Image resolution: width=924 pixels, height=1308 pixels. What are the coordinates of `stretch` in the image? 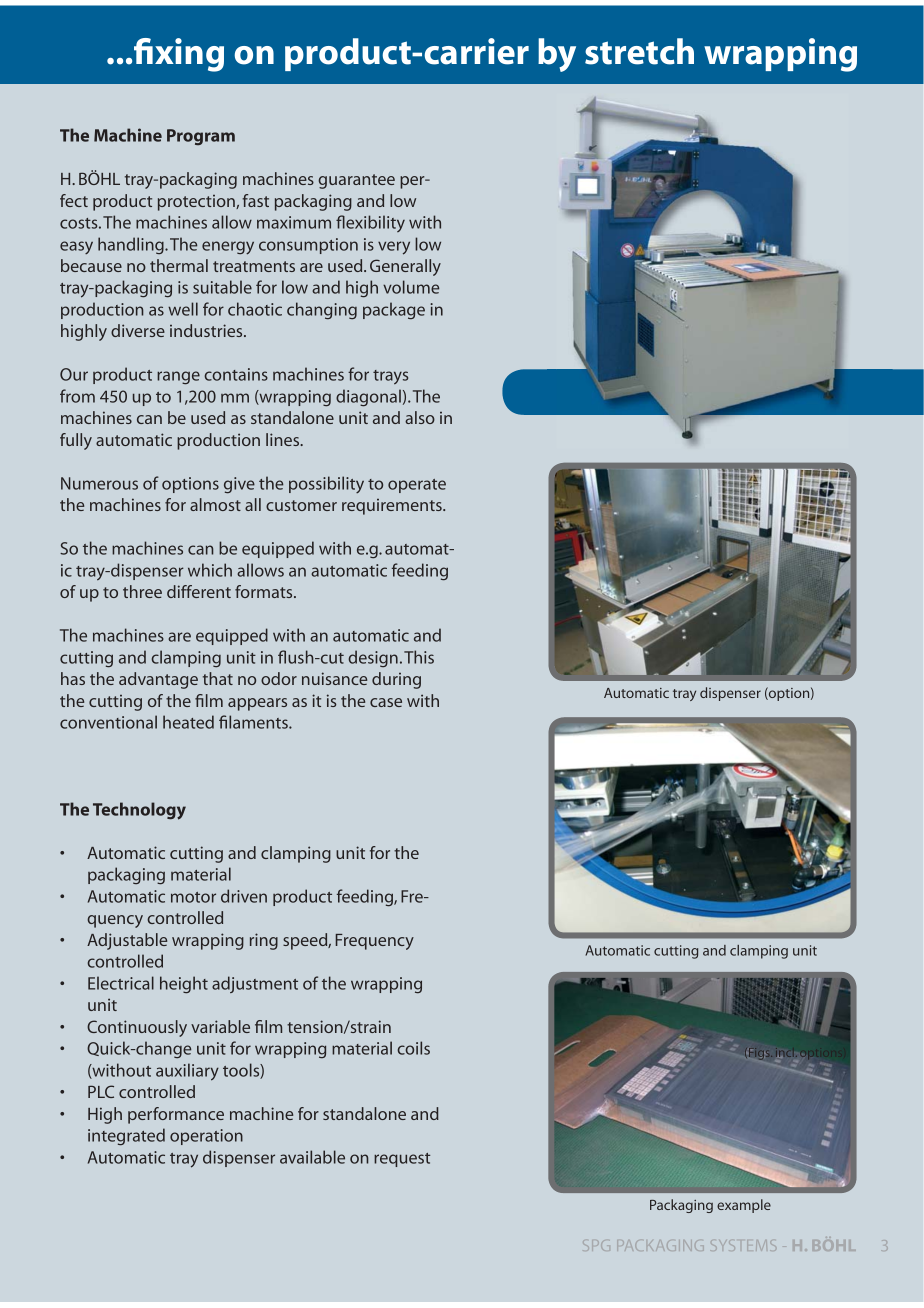 It's located at (639, 51).
